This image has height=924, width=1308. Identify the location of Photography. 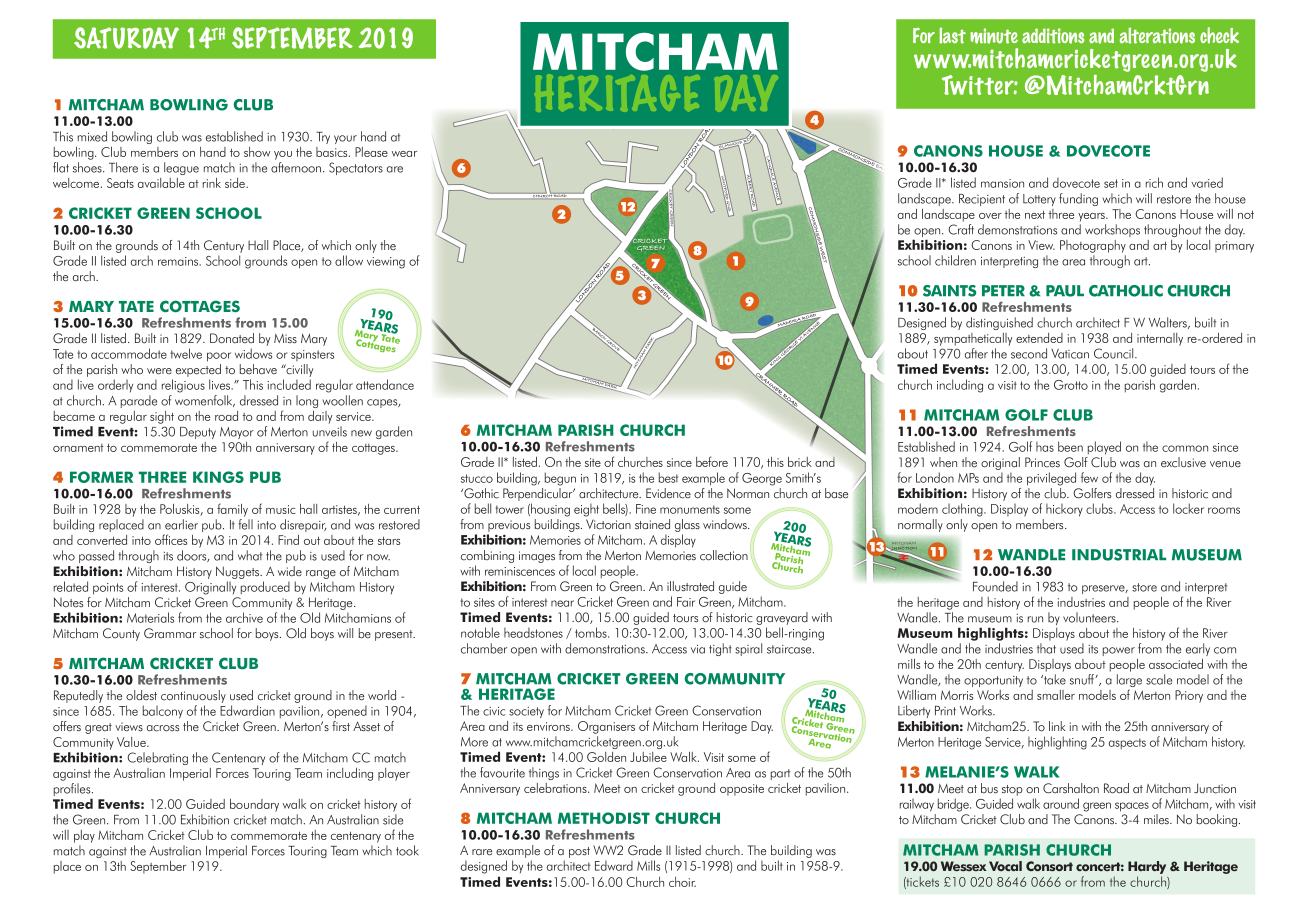
(1093, 246).
